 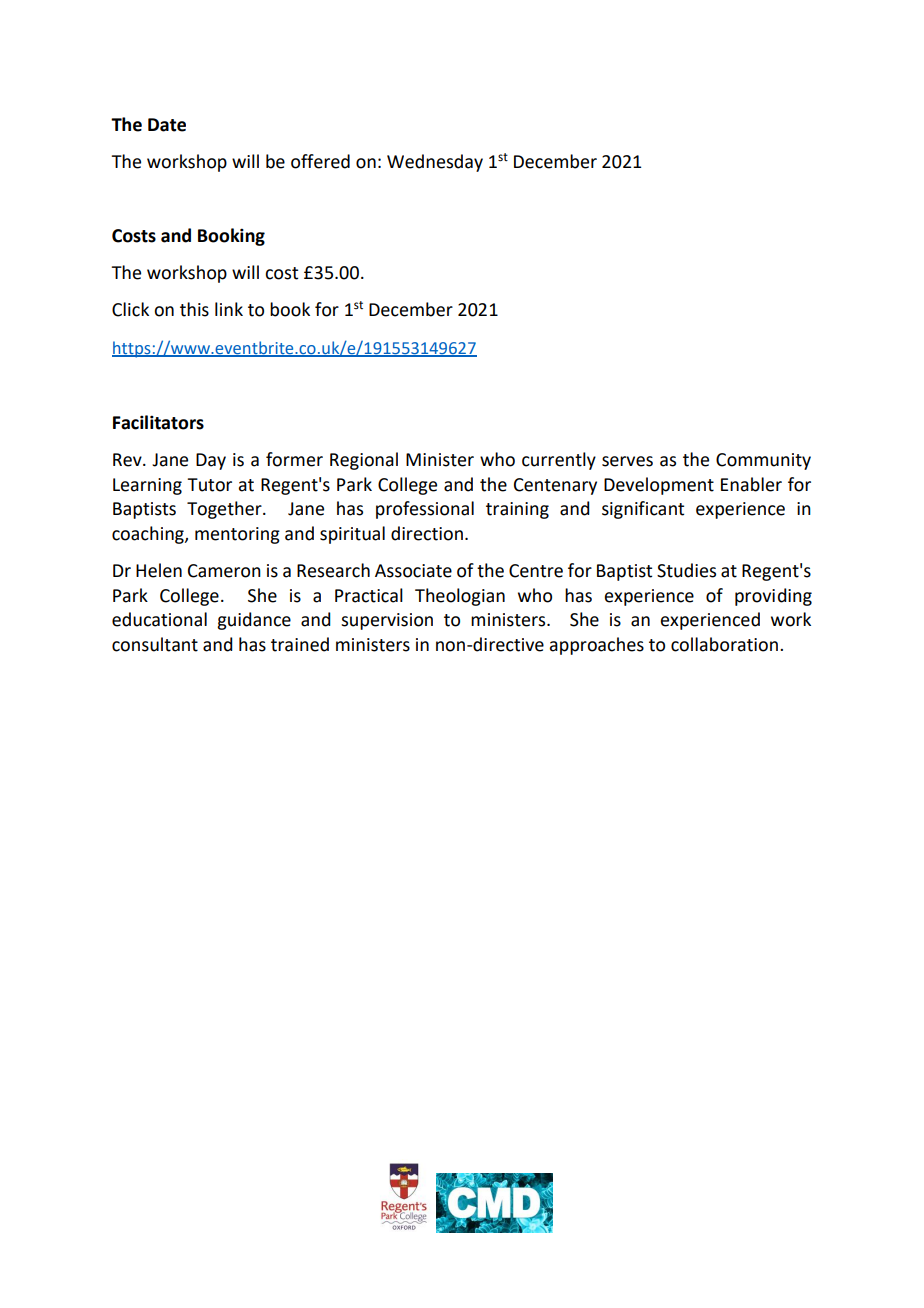 I want to click on Date, so click(x=167, y=125).
